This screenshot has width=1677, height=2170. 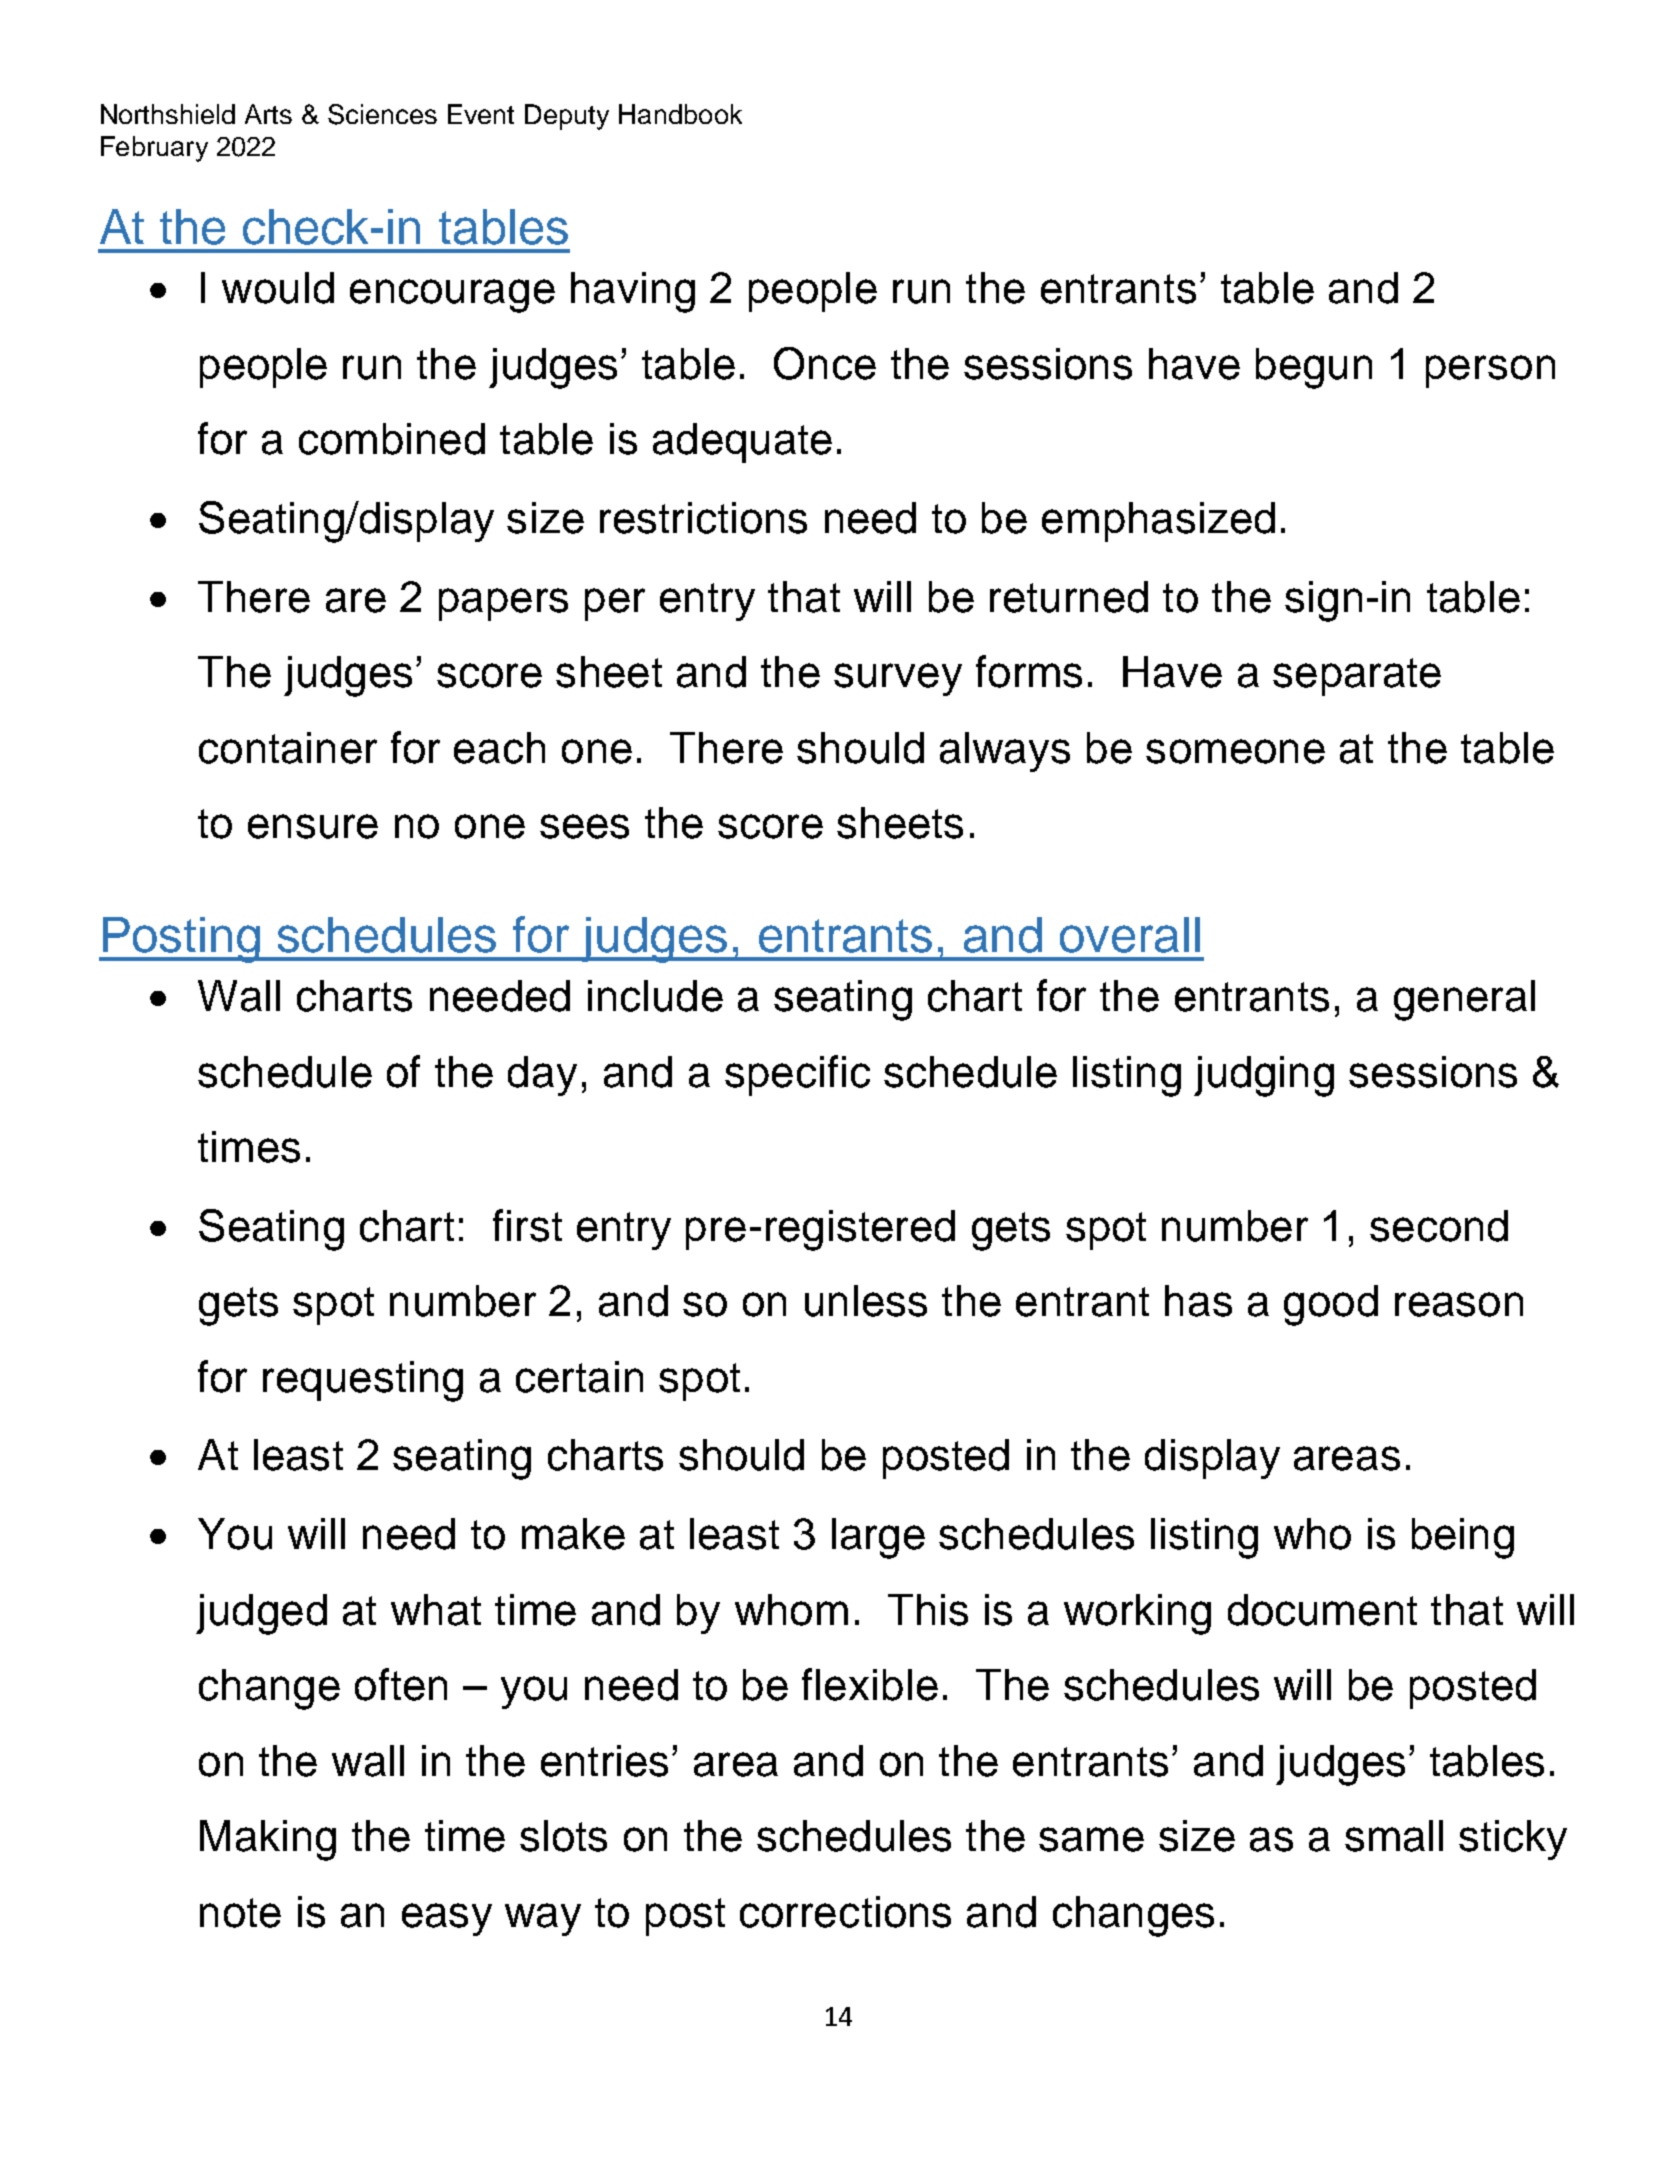 I want to click on separate, so click(x=1357, y=677).
